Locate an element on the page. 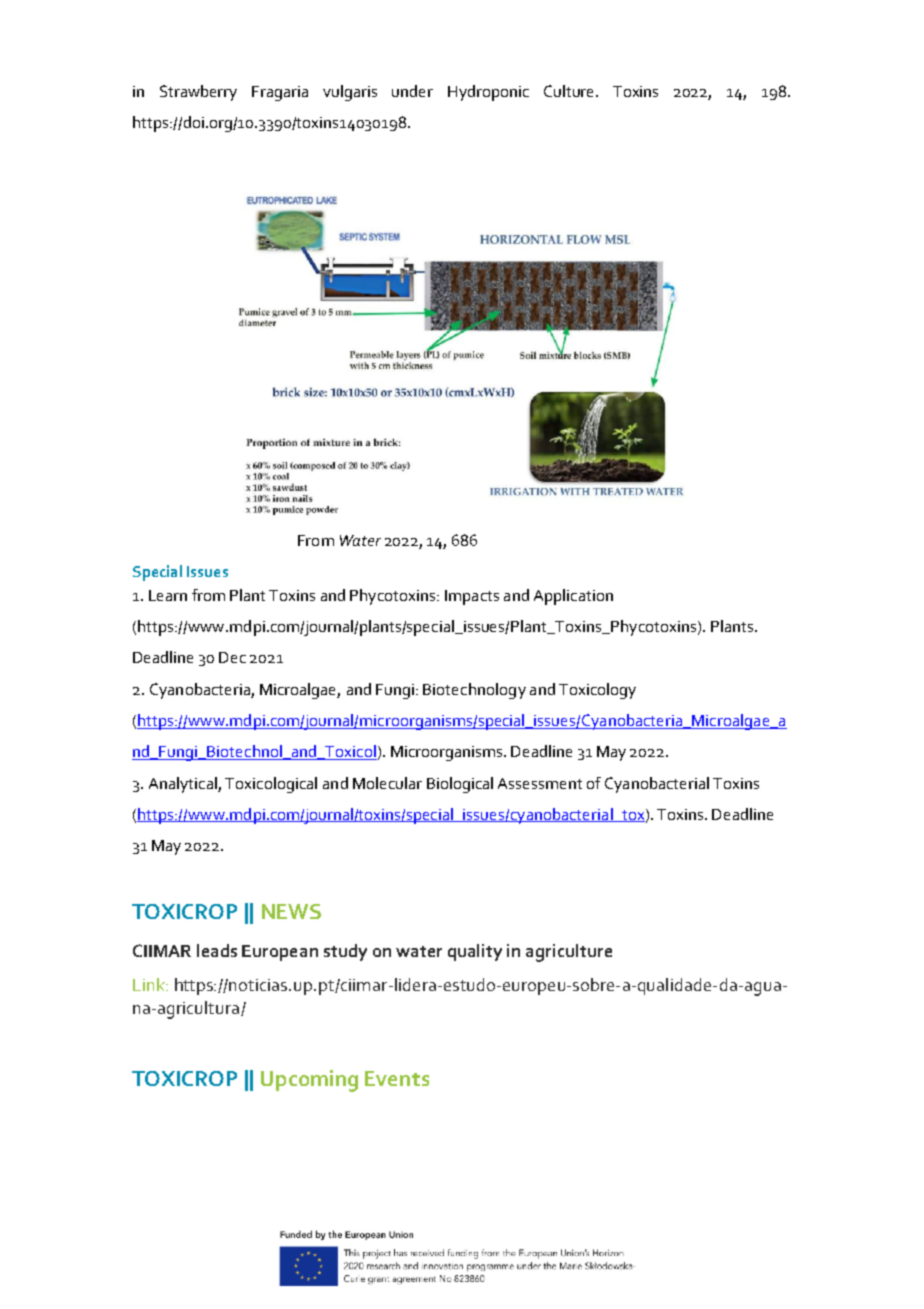 This image has height=1309, width=924. Learn is located at coordinates (168, 595).
